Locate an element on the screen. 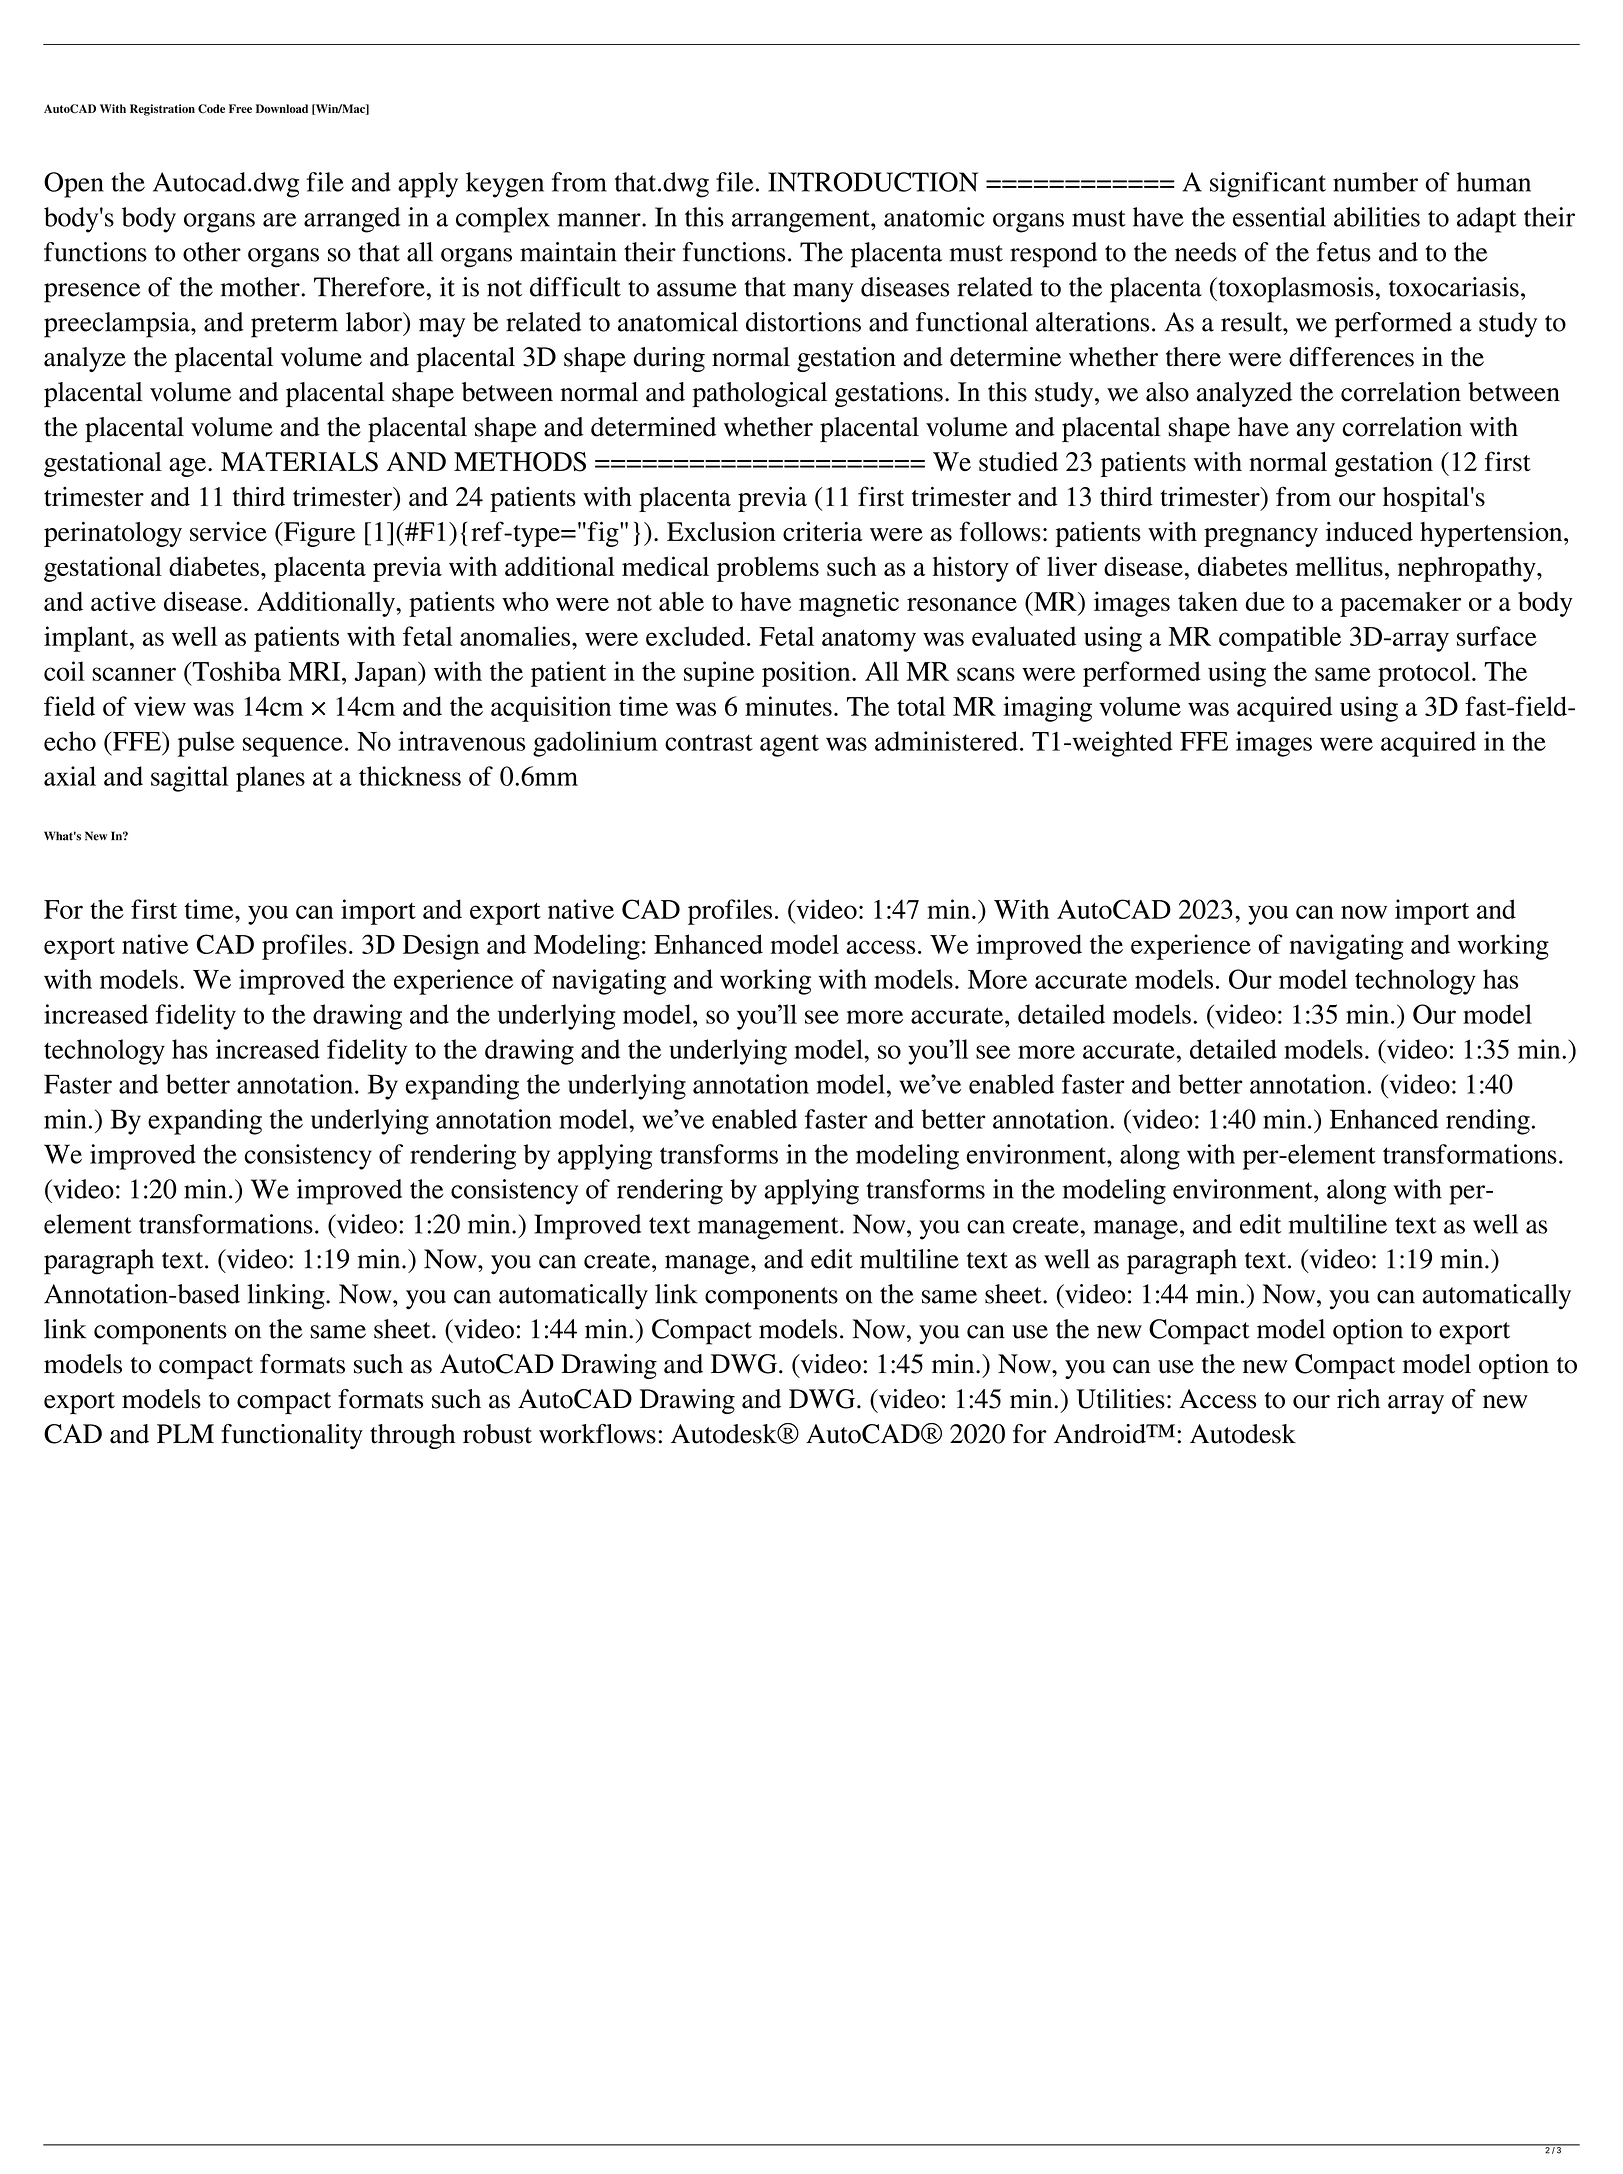  rending is located at coordinates (1488, 1122).
